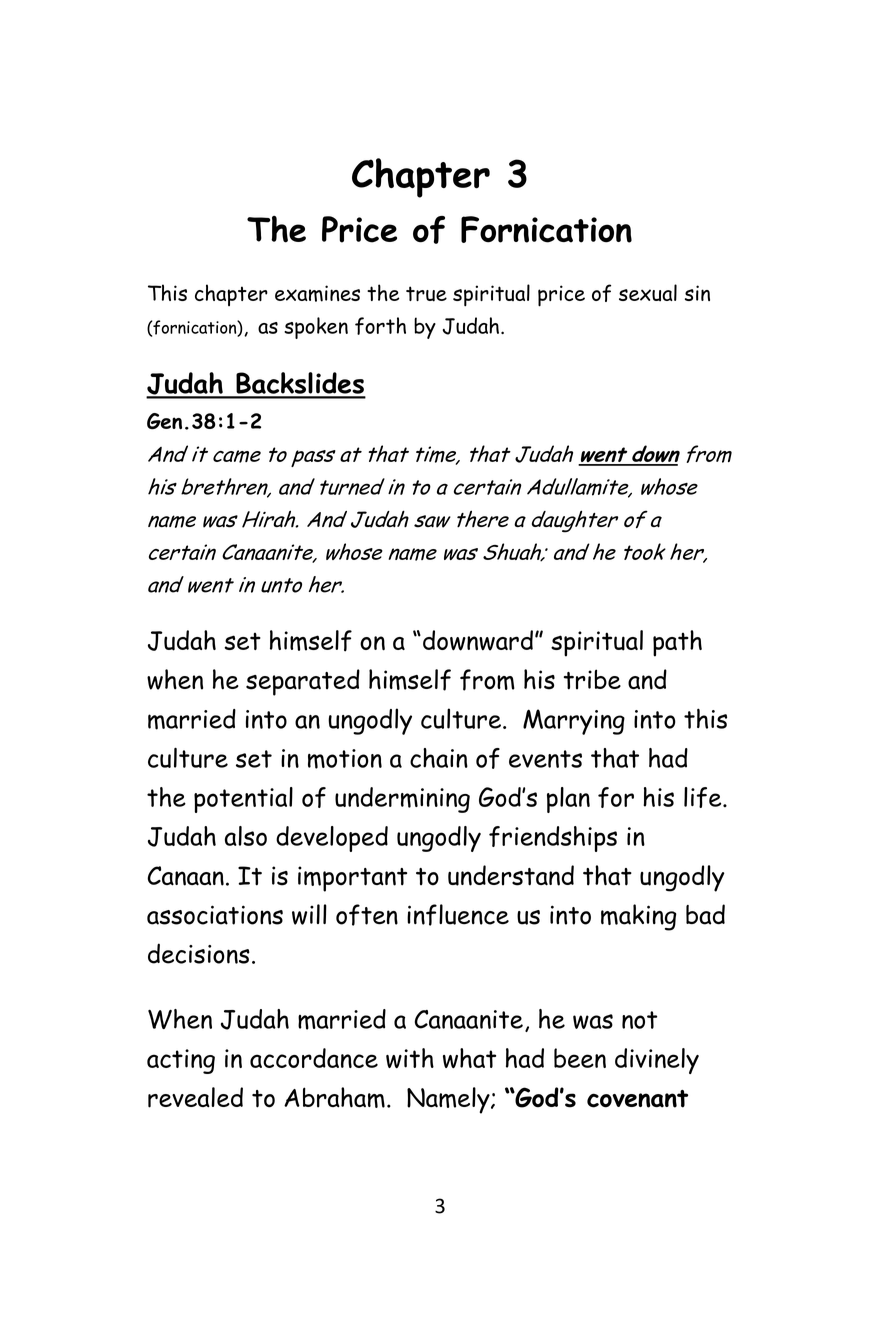 The width and height of the image is (880, 1320). Describe the element at coordinates (592, 679) in the image. I see `tribe` at that location.
